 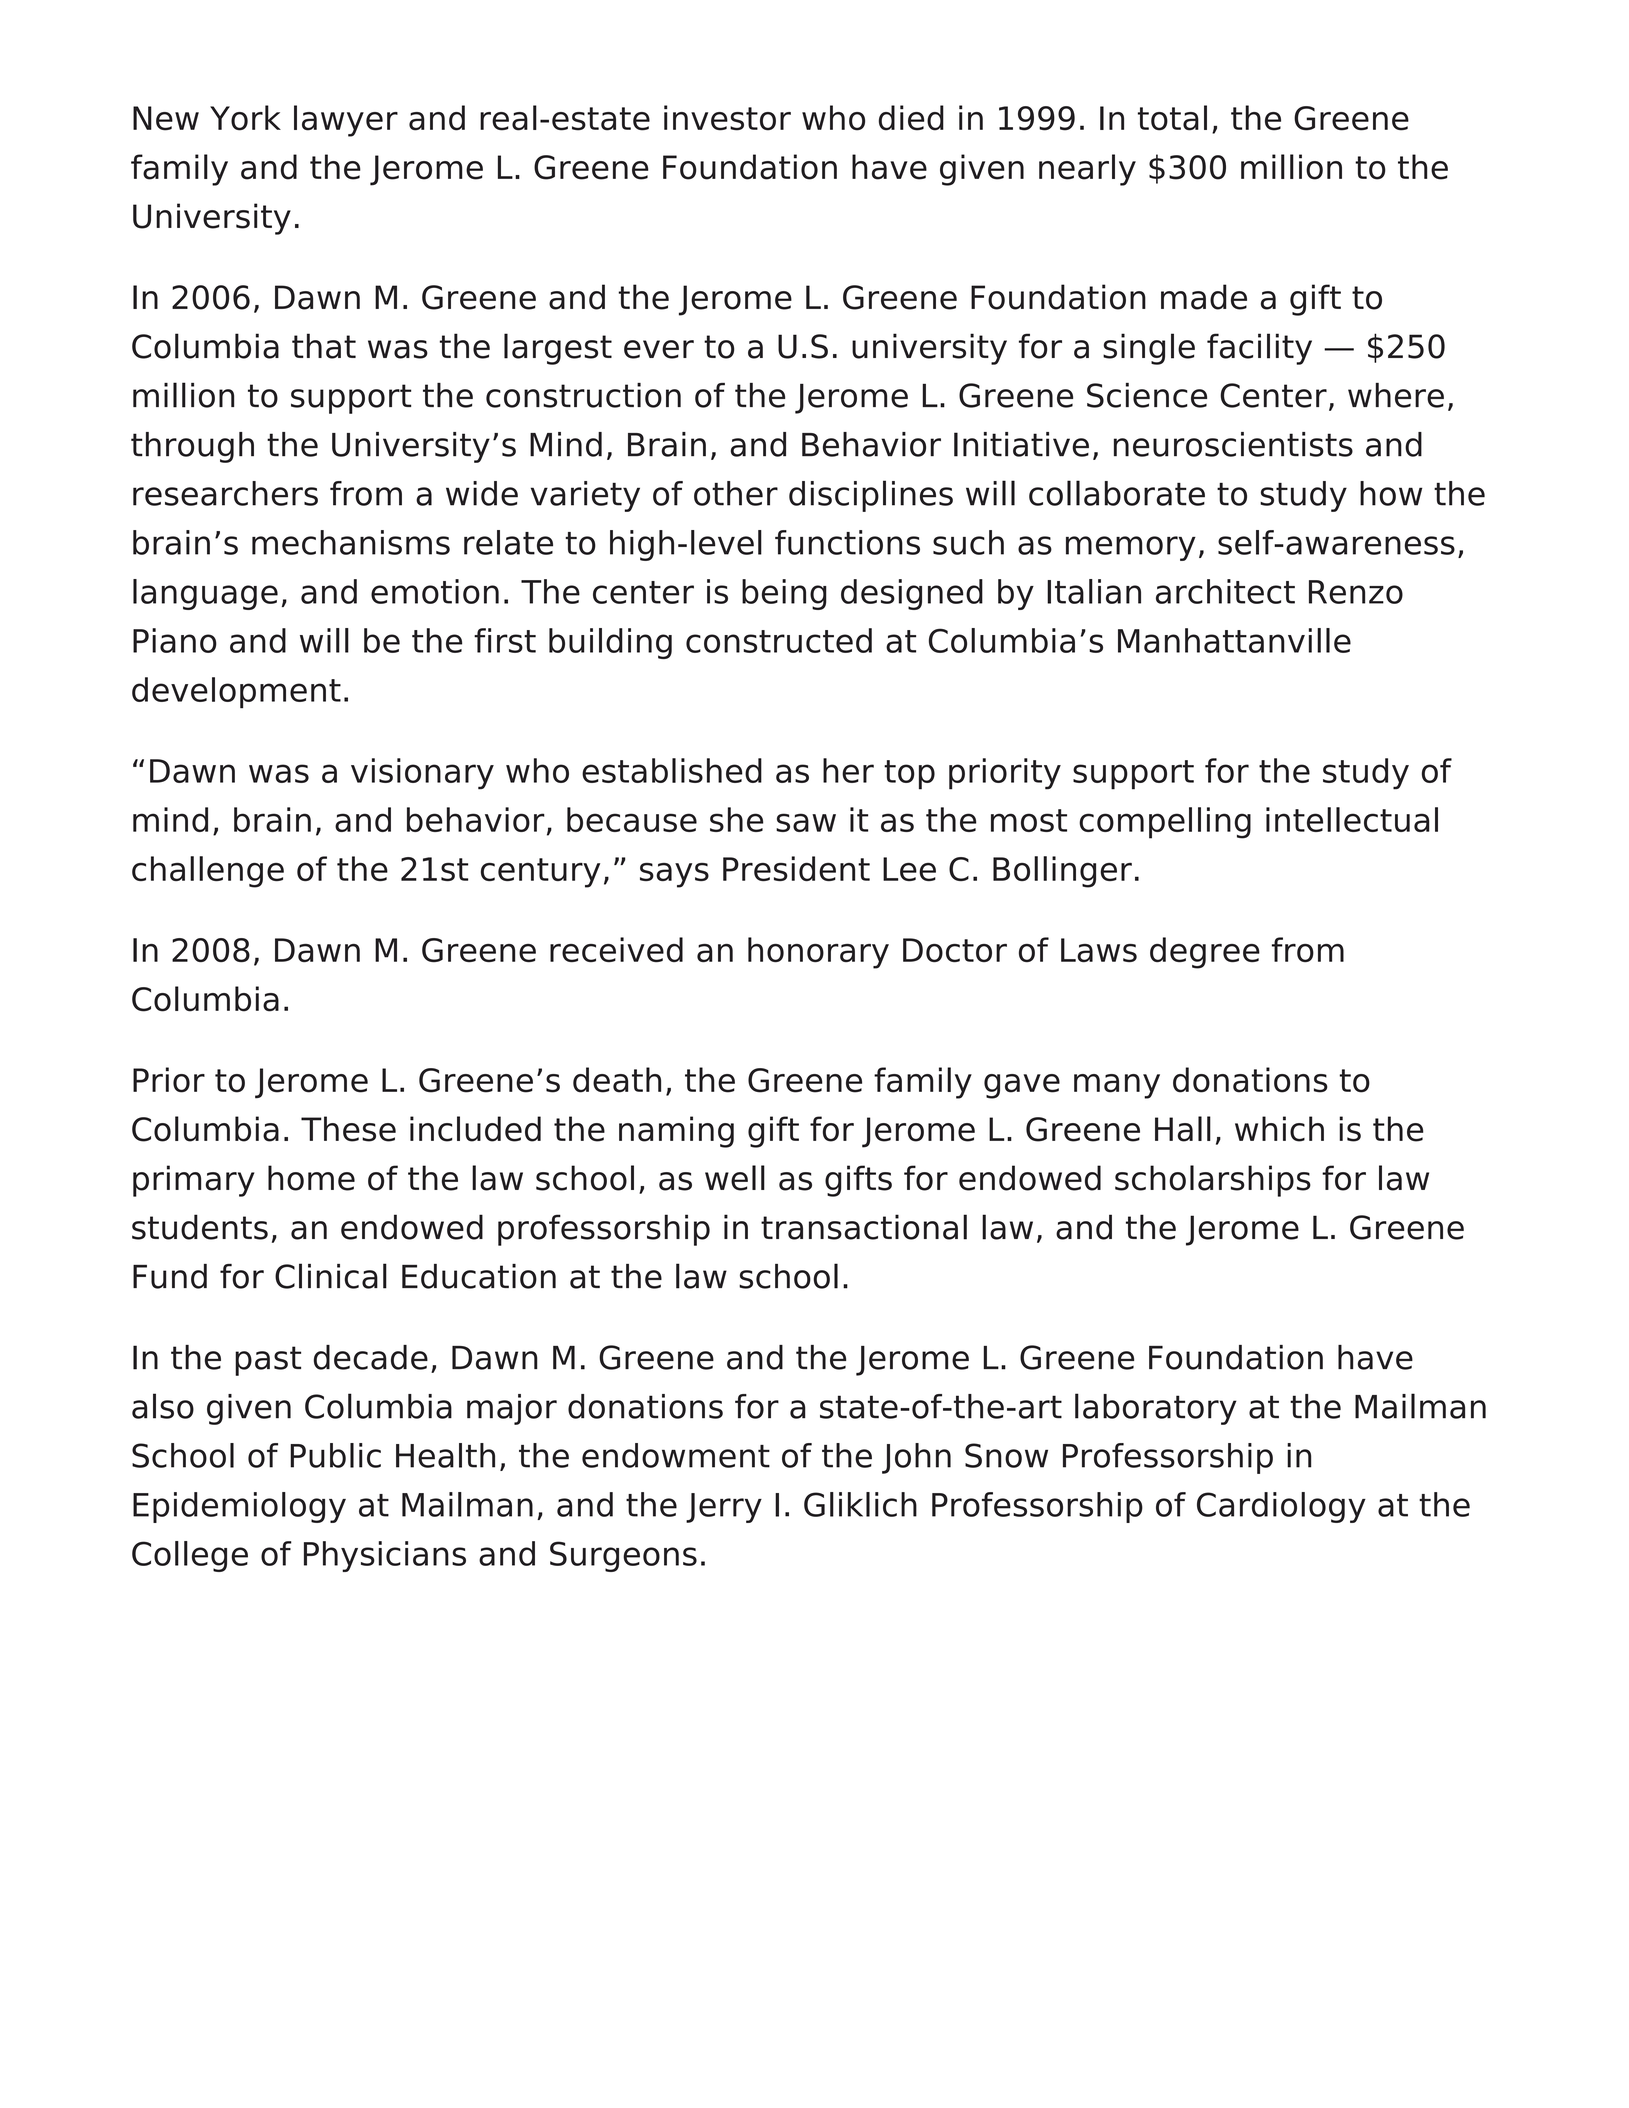 What do you see at coordinates (806, 822) in the image?
I see `saw` at bounding box center [806, 822].
